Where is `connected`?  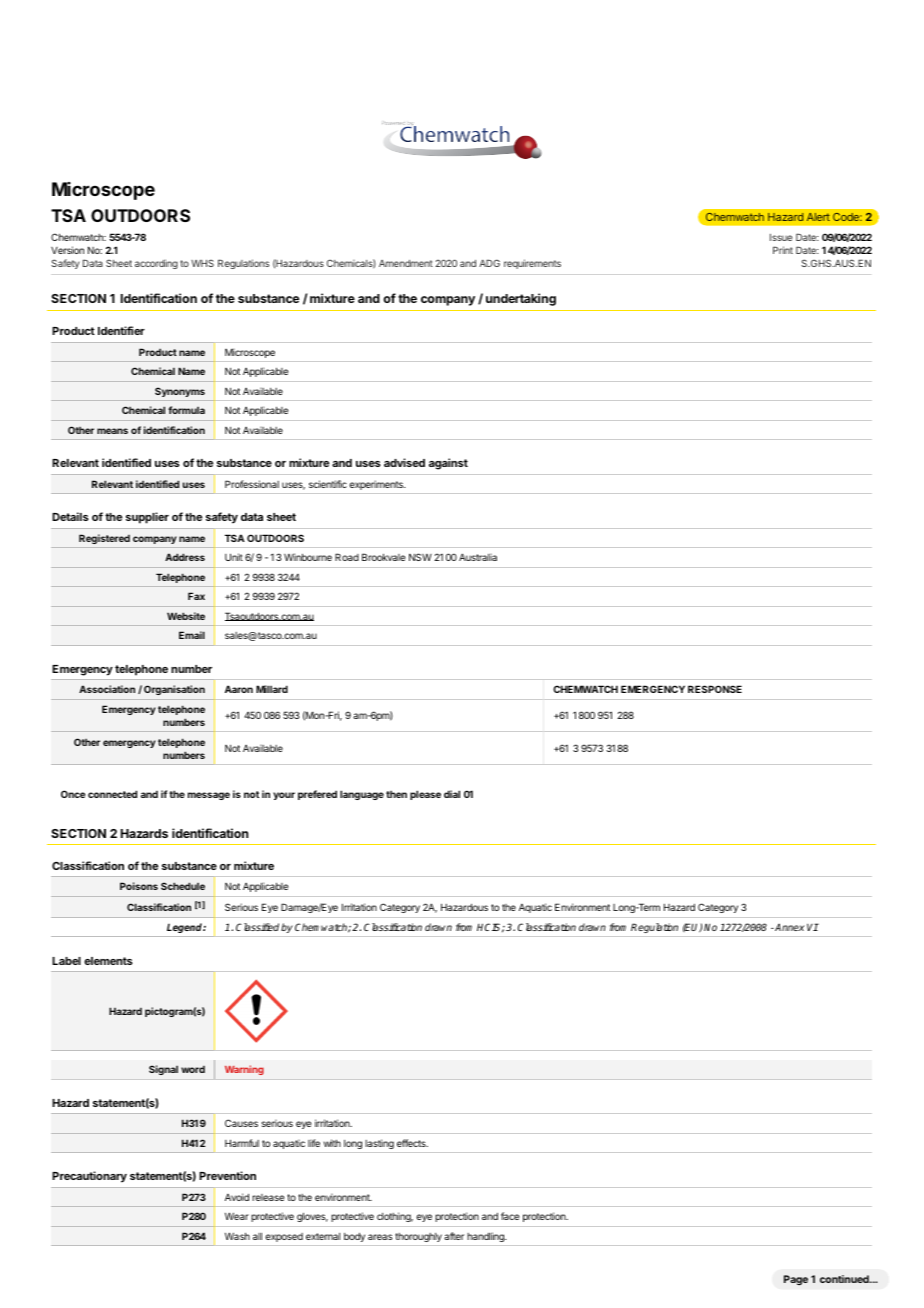
connected is located at coordinates (112, 794).
